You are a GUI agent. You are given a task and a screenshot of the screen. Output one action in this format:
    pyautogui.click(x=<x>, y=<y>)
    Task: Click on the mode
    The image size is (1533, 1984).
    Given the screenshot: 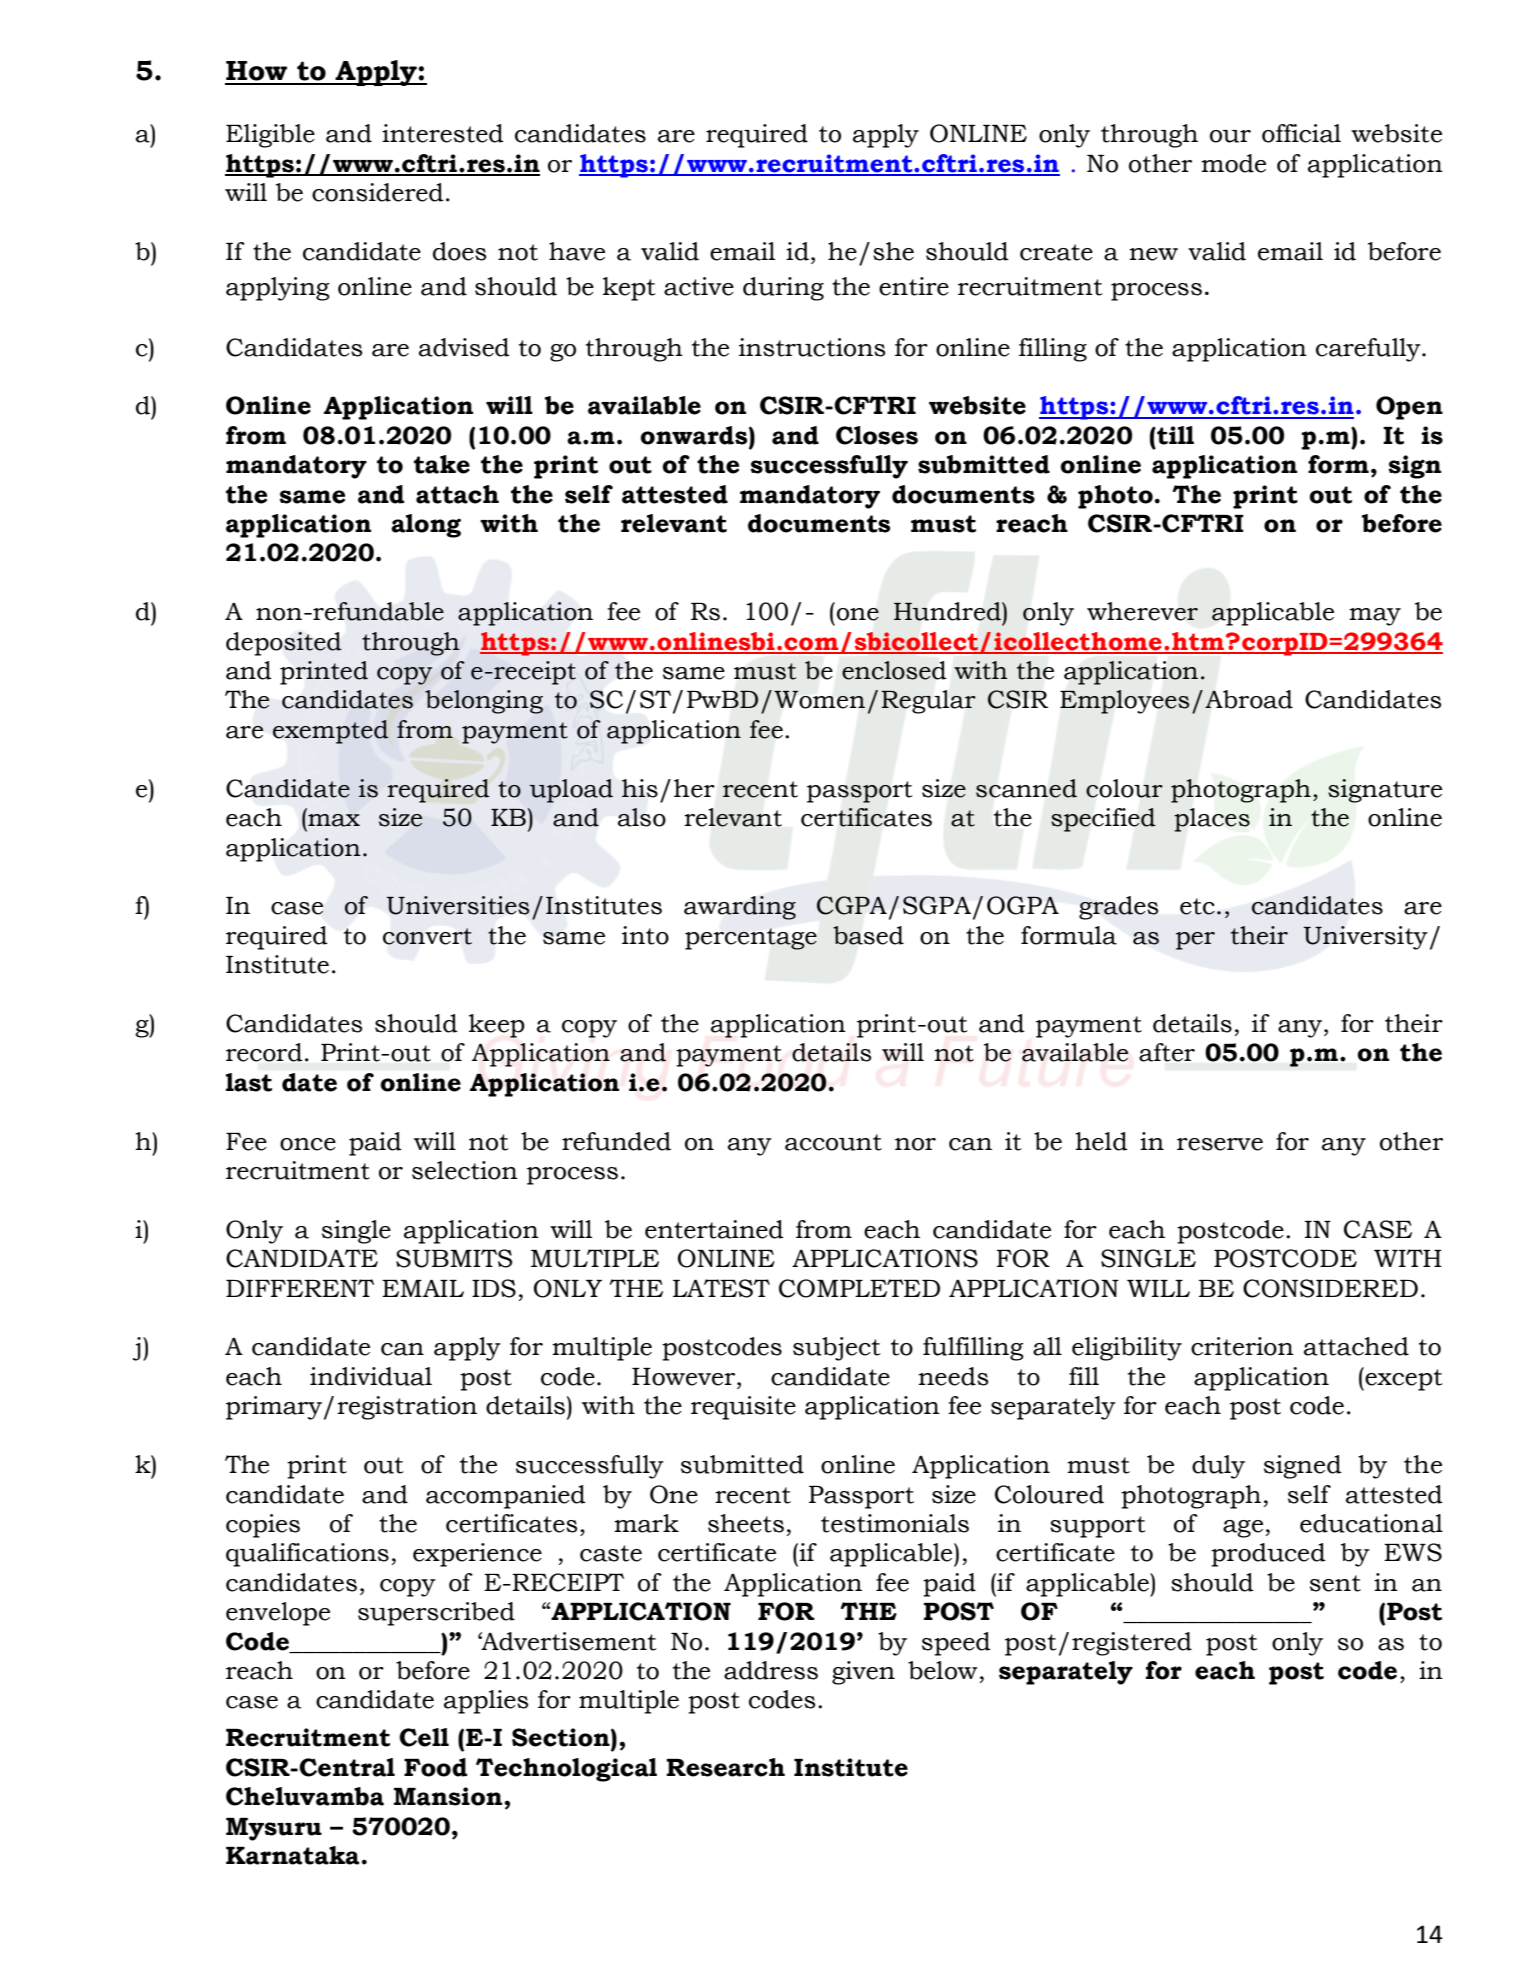 What is the action you would take?
    pyautogui.click(x=1233, y=163)
